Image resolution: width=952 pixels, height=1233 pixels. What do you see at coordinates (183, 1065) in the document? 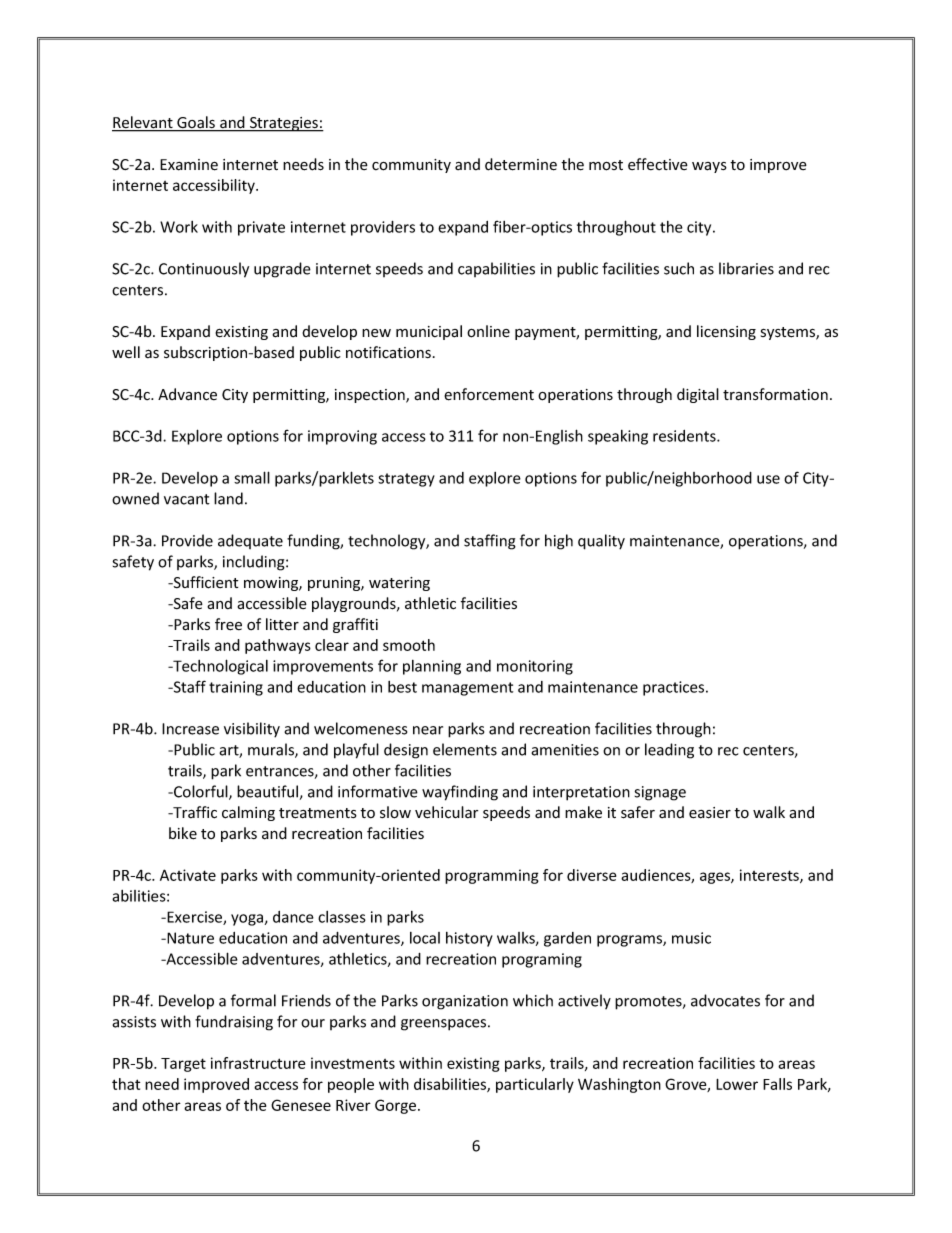
I see `Target` at bounding box center [183, 1065].
